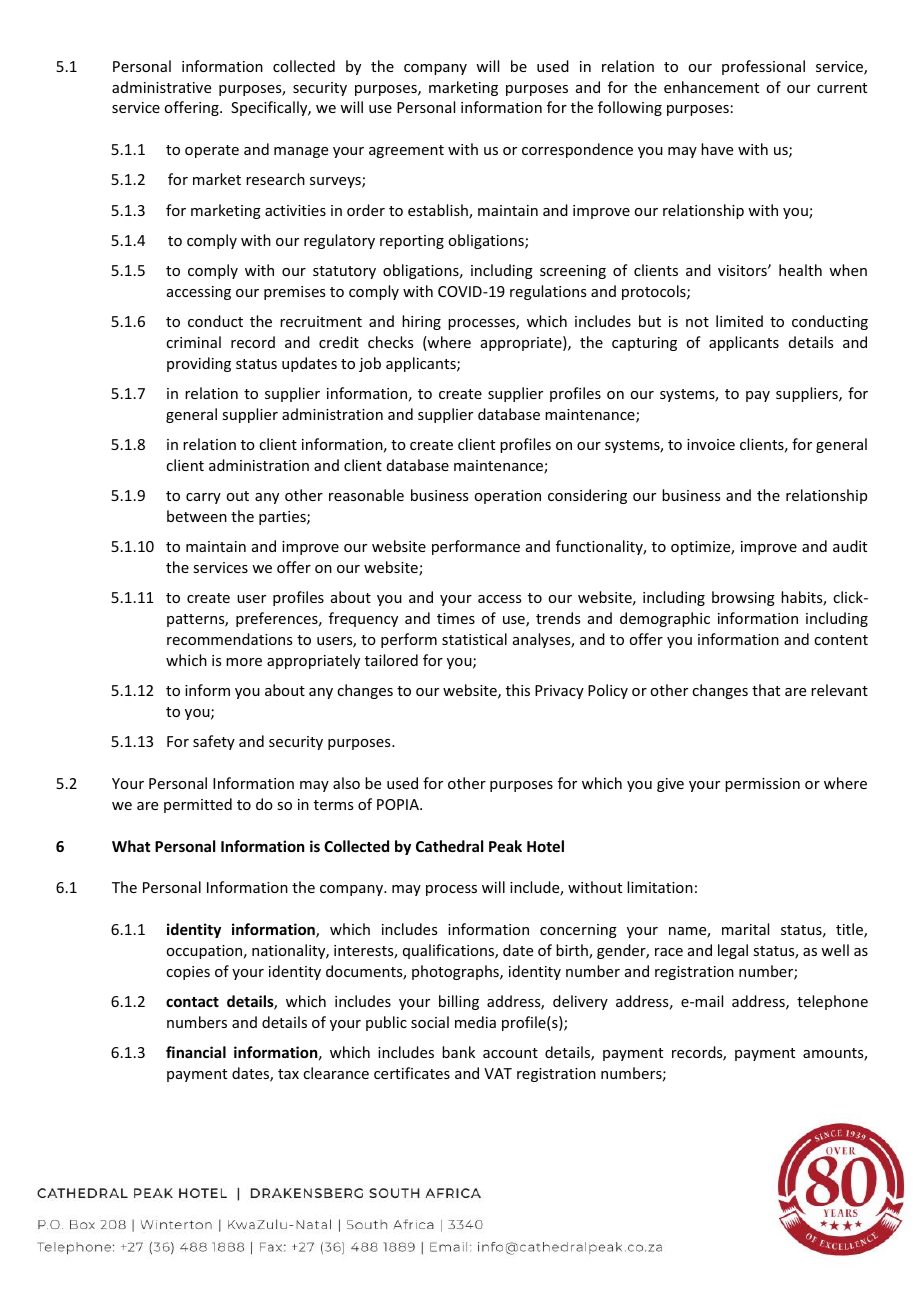  What do you see at coordinates (196, 1052) in the screenshot?
I see `financial` at bounding box center [196, 1052].
